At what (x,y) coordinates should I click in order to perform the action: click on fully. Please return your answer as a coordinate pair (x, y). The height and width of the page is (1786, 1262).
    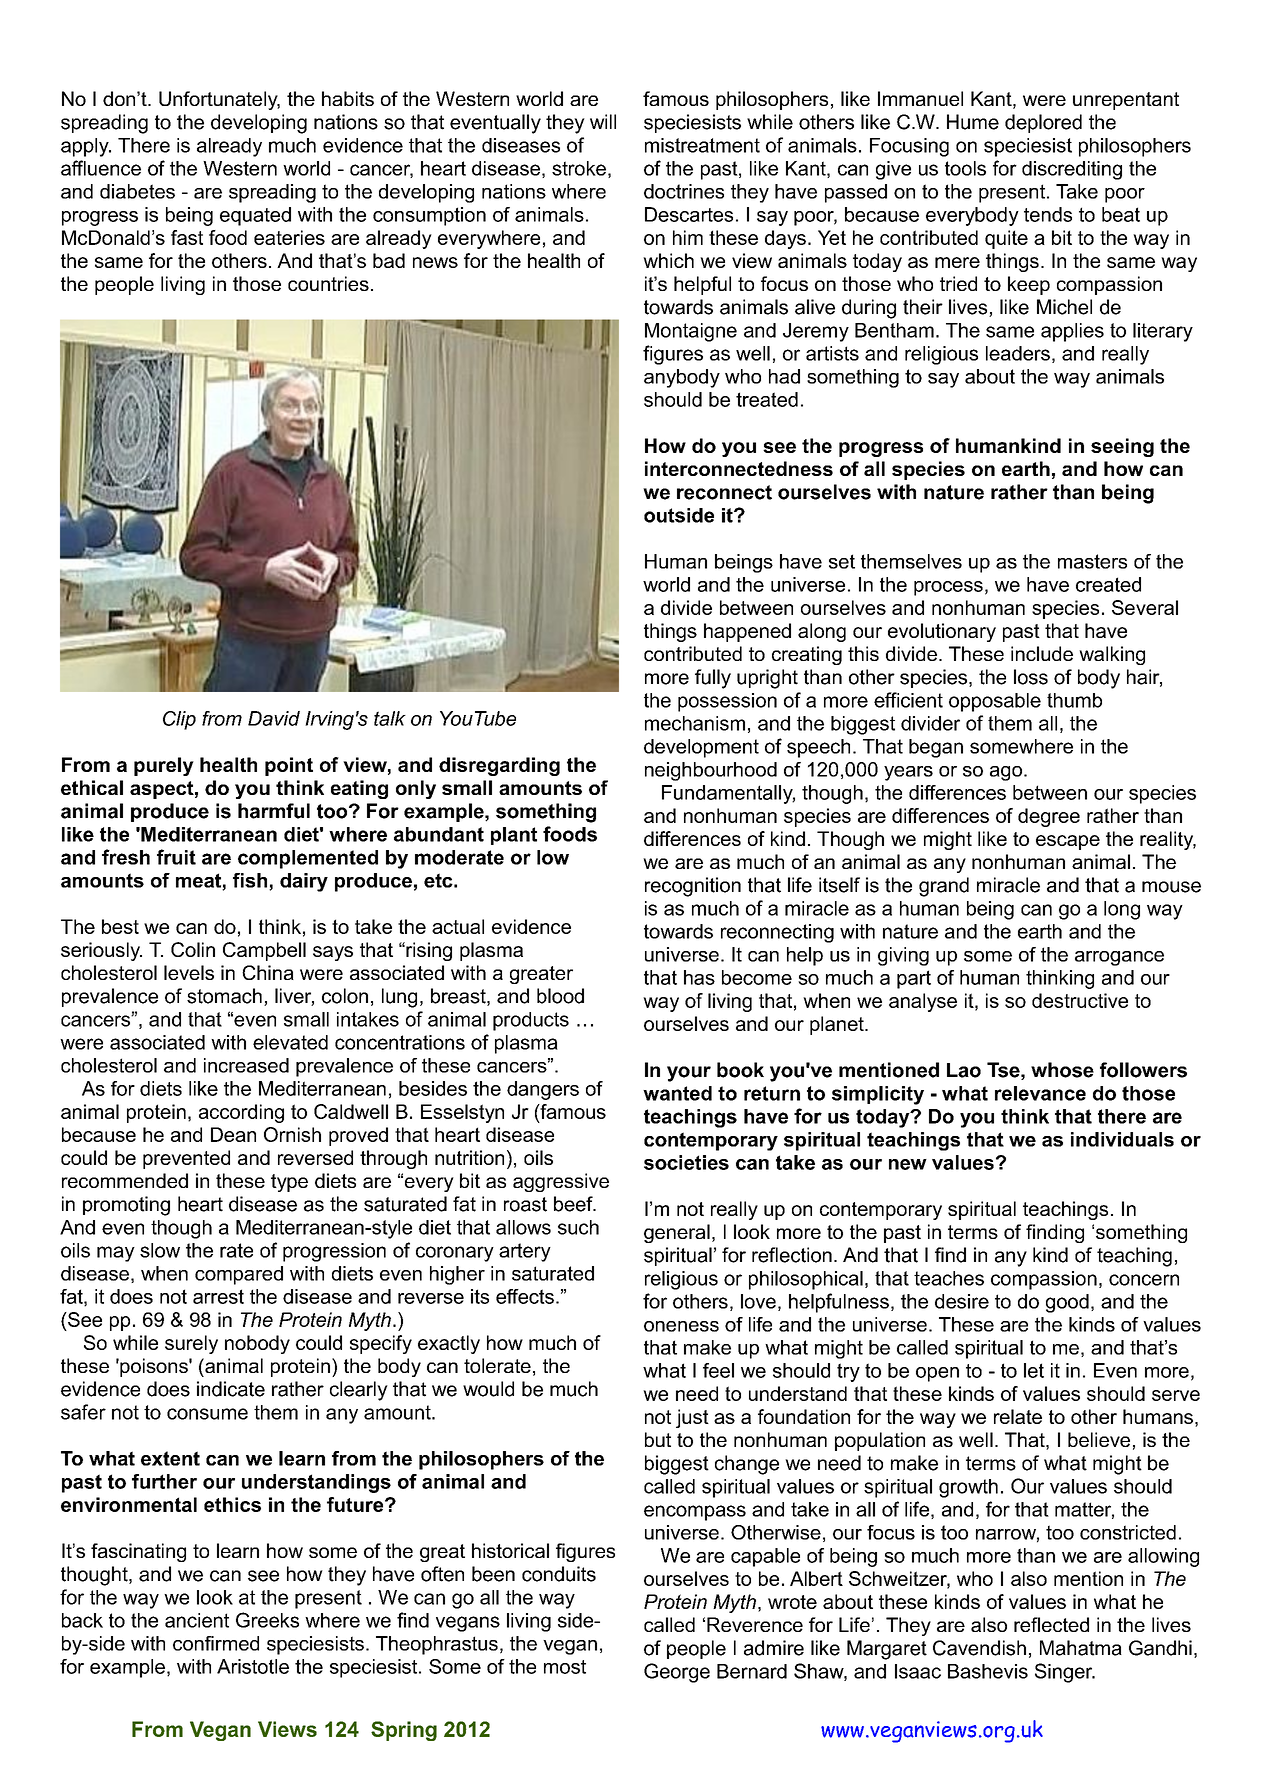
    Looking at the image, I should click on (713, 679).
